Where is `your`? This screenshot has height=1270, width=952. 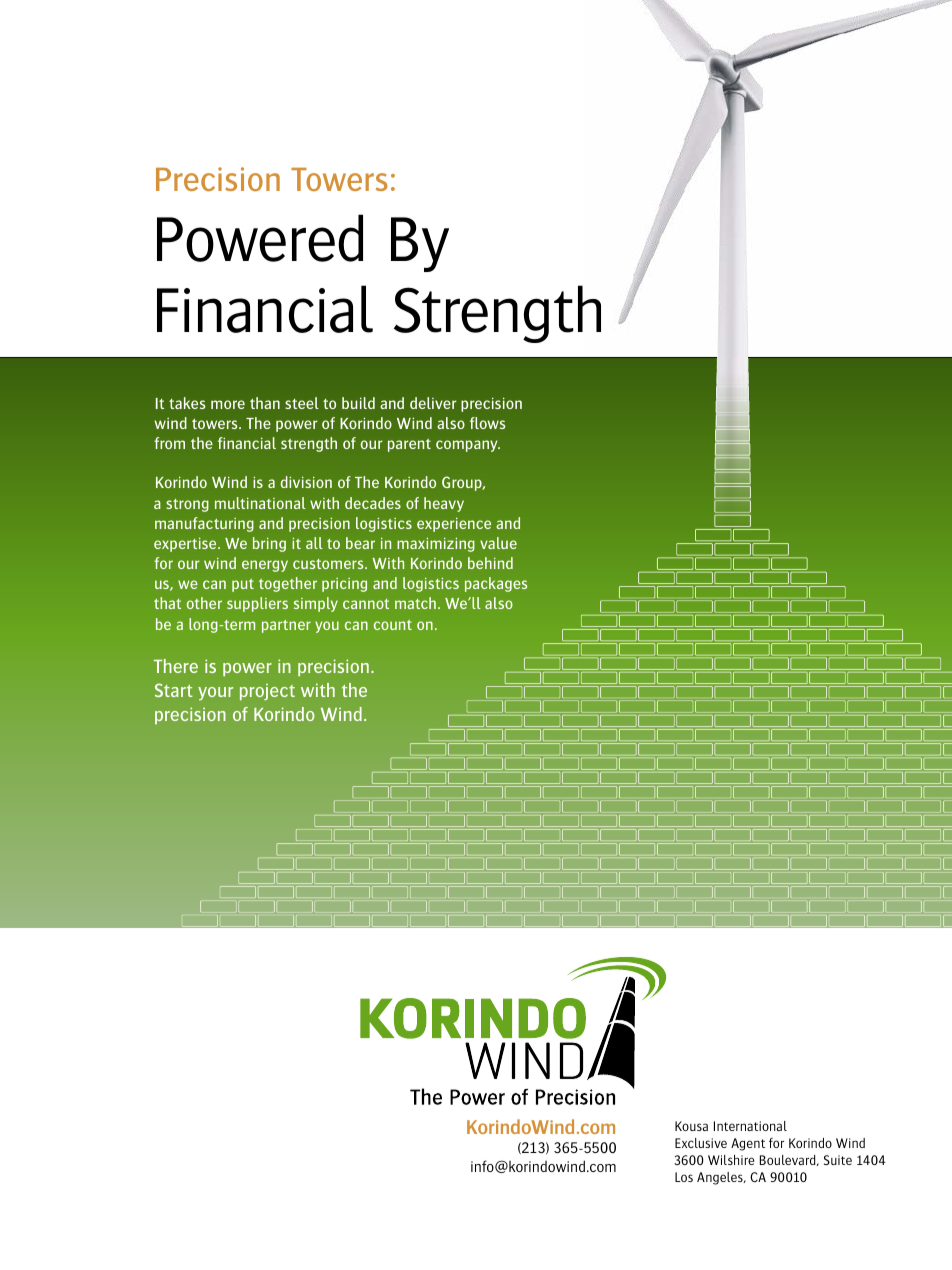 your is located at coordinates (215, 694).
